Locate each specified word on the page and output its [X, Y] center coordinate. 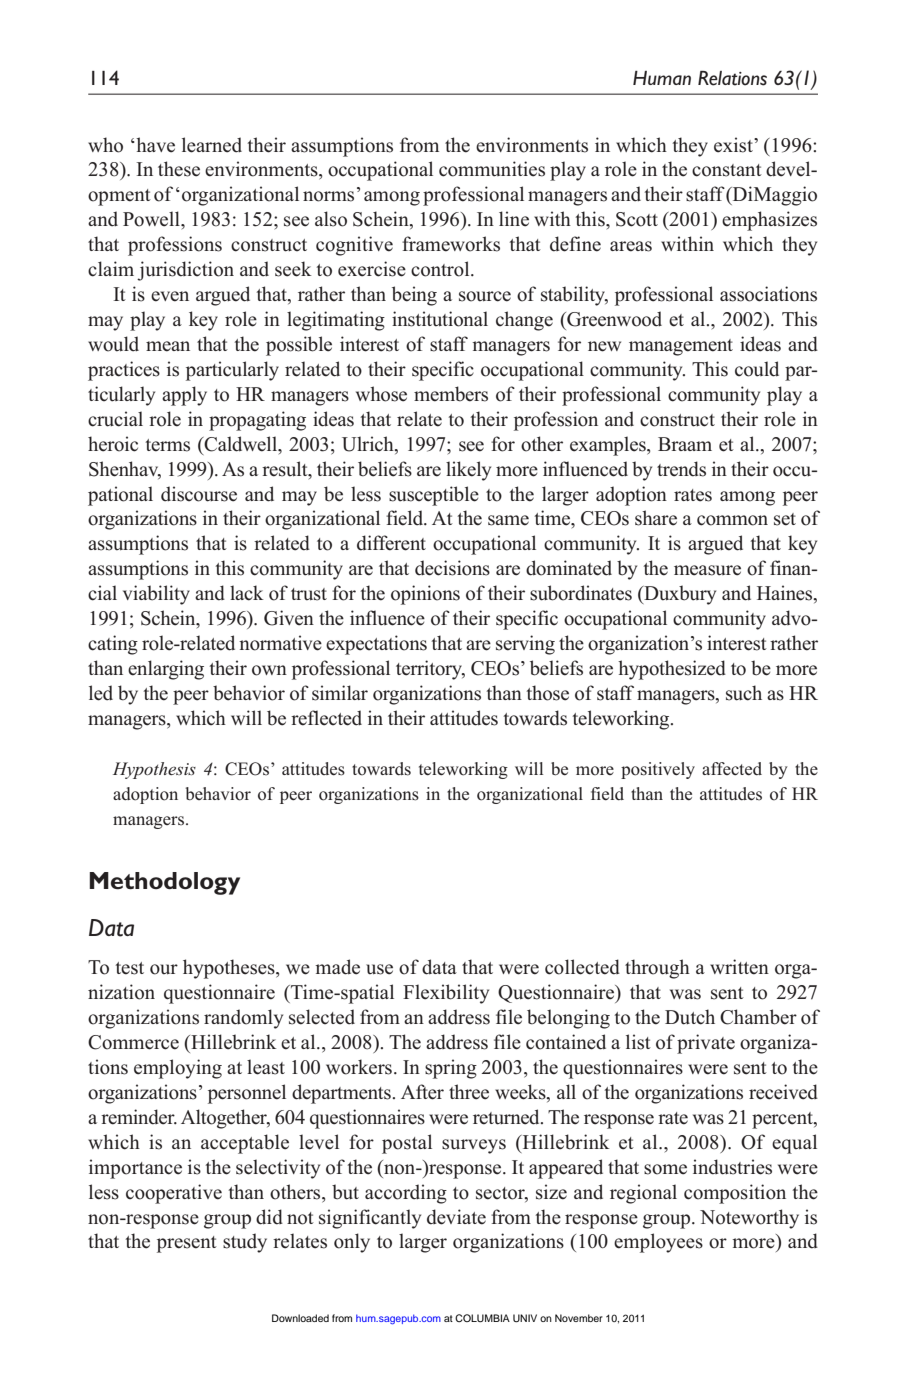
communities [492, 169]
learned [212, 145]
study [245, 1243]
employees [658, 1243]
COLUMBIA [482, 1318]
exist [734, 145]
